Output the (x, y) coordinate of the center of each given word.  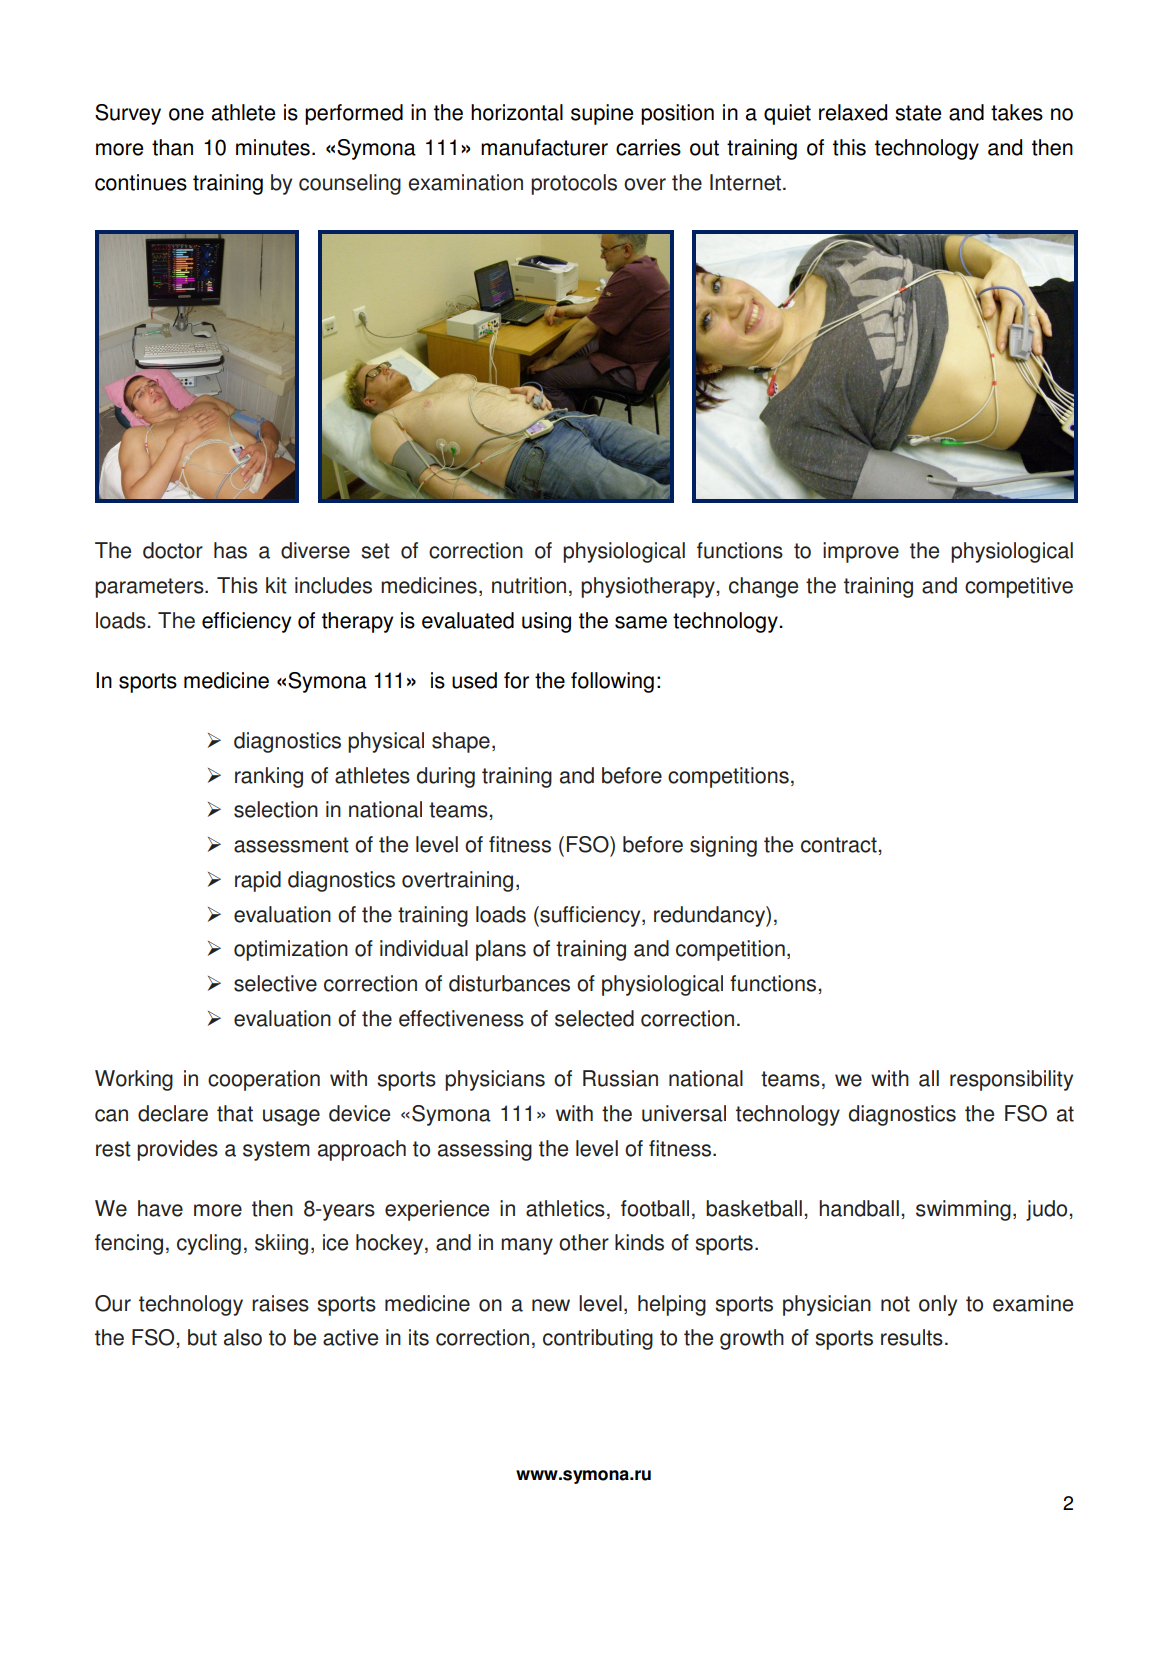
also (243, 1337)
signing (723, 846)
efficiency (246, 622)
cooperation (264, 1080)
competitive (1019, 587)
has (230, 550)
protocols (574, 184)
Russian (620, 1078)
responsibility (1011, 1080)
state (918, 113)
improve (861, 552)
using (546, 622)
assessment (291, 845)
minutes (273, 147)
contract (840, 845)
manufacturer (544, 147)
